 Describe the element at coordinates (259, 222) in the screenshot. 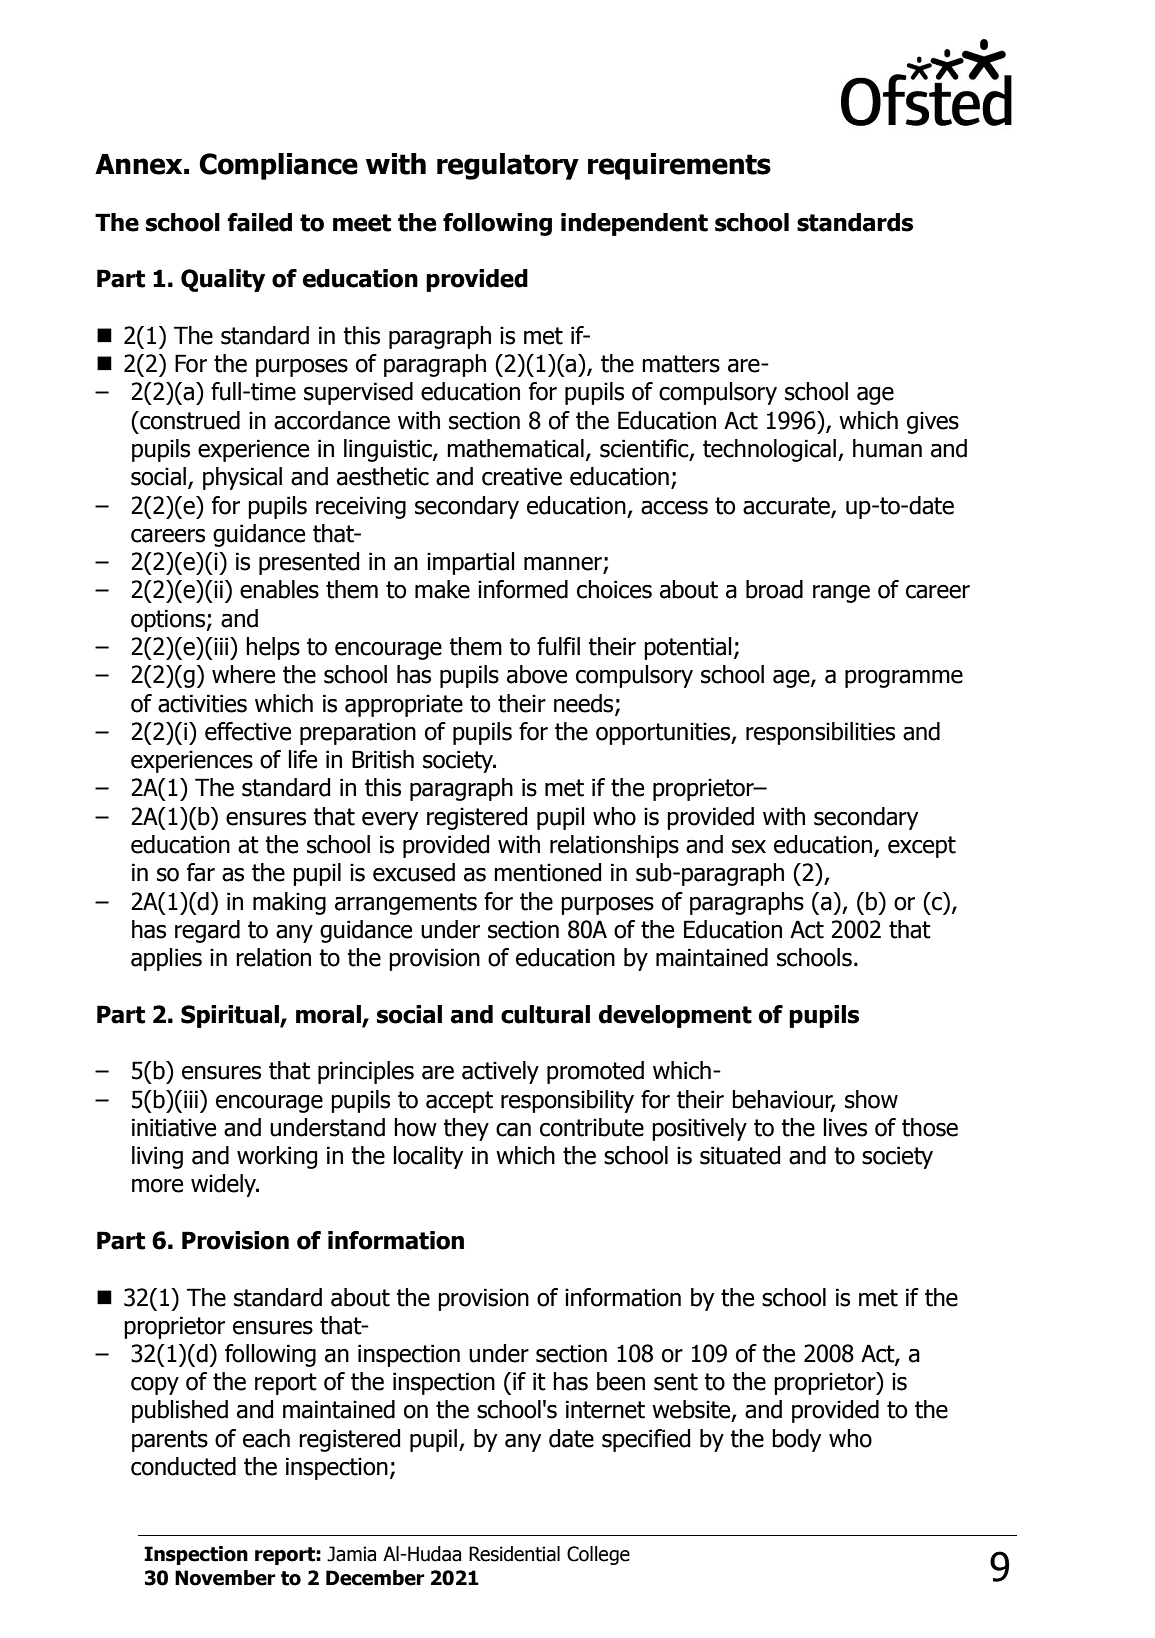

I see `failed` at that location.
